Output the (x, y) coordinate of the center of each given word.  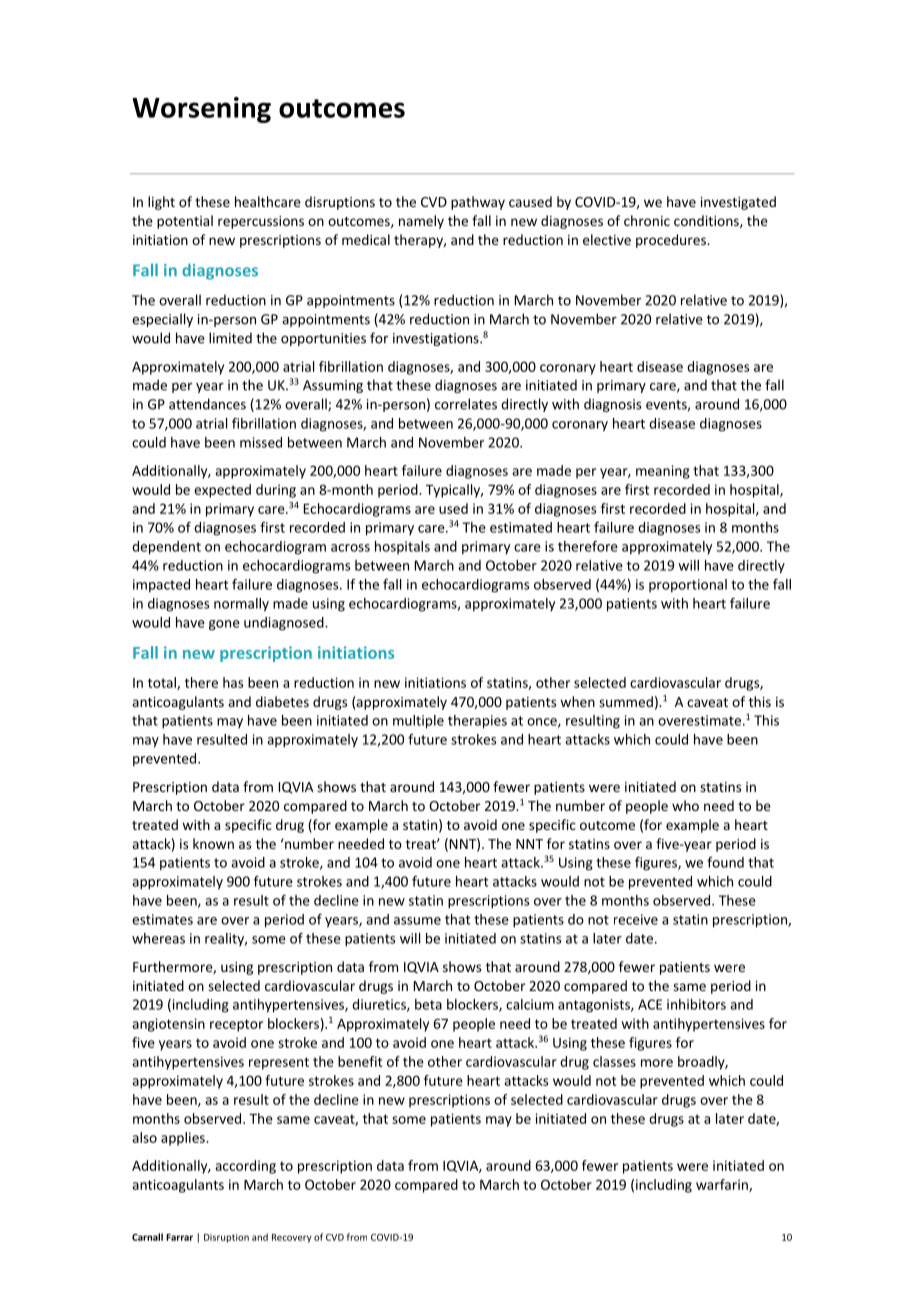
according (245, 1167)
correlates (466, 404)
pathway (478, 203)
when (577, 701)
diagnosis (612, 405)
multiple (418, 722)
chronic (647, 220)
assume (417, 921)
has (233, 682)
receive (636, 919)
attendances (207, 404)
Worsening (201, 110)
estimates (162, 919)
